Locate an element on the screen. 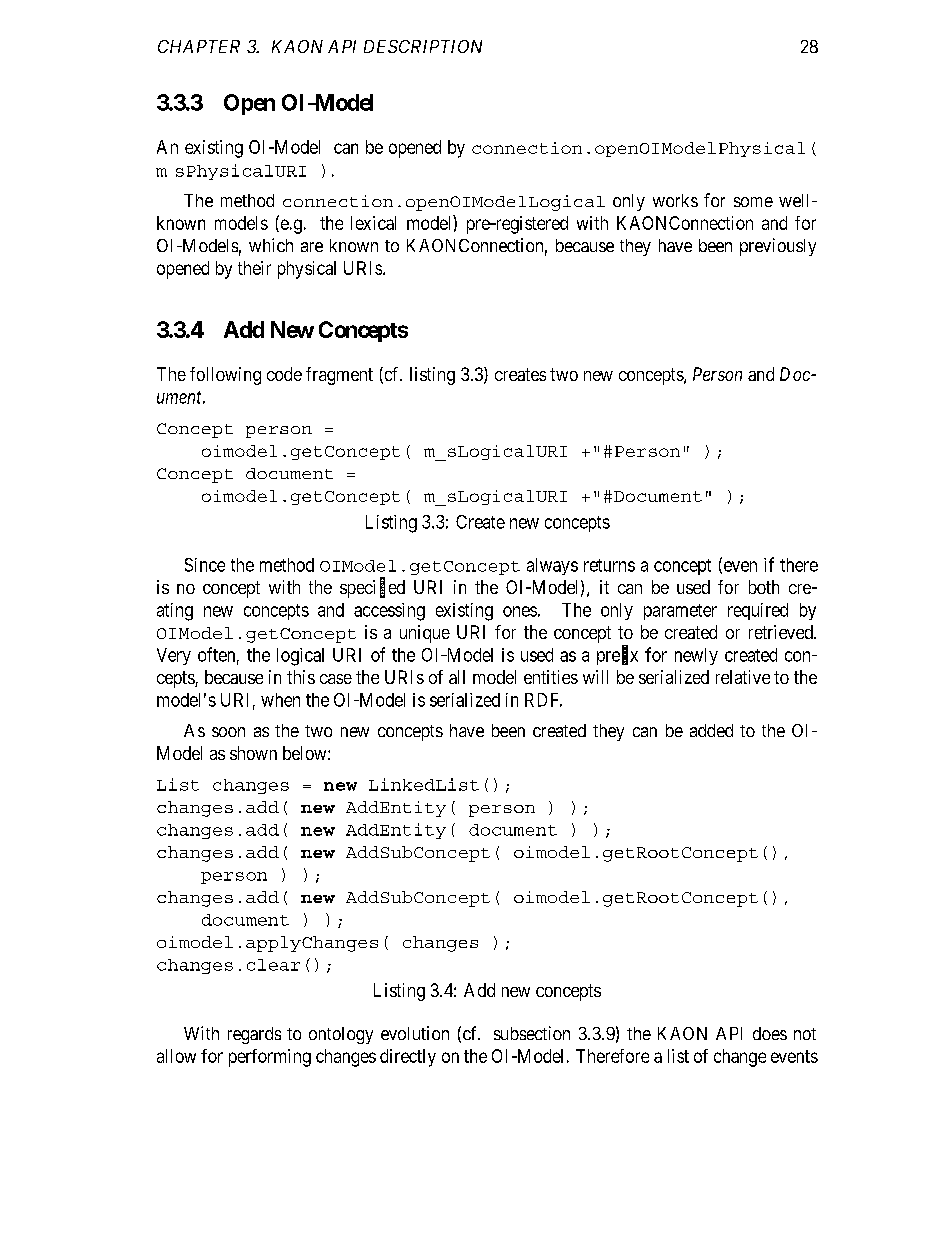  subsection is located at coordinates (532, 1033).
